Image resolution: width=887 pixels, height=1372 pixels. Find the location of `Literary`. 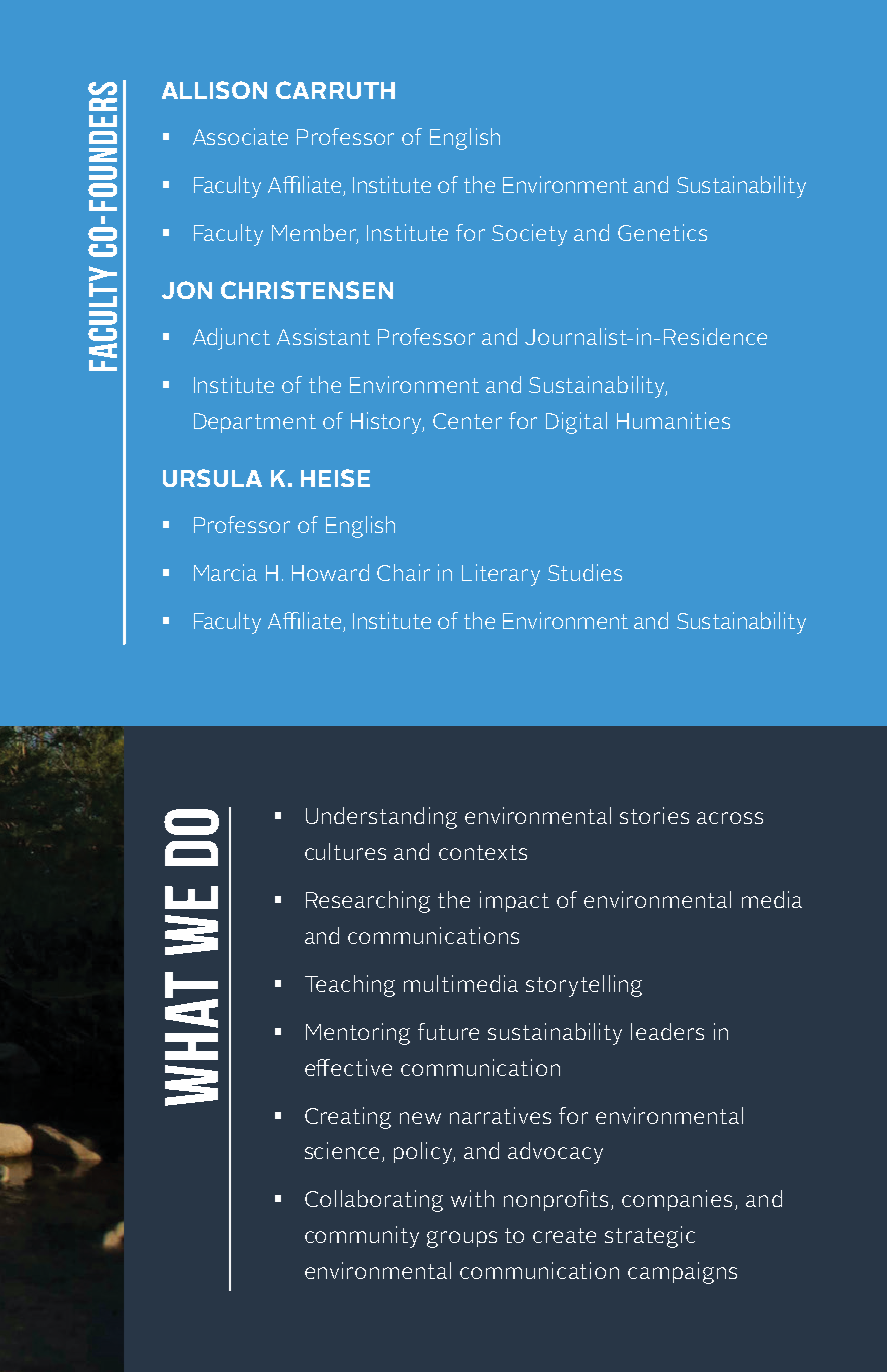

Literary is located at coordinates (501, 575).
